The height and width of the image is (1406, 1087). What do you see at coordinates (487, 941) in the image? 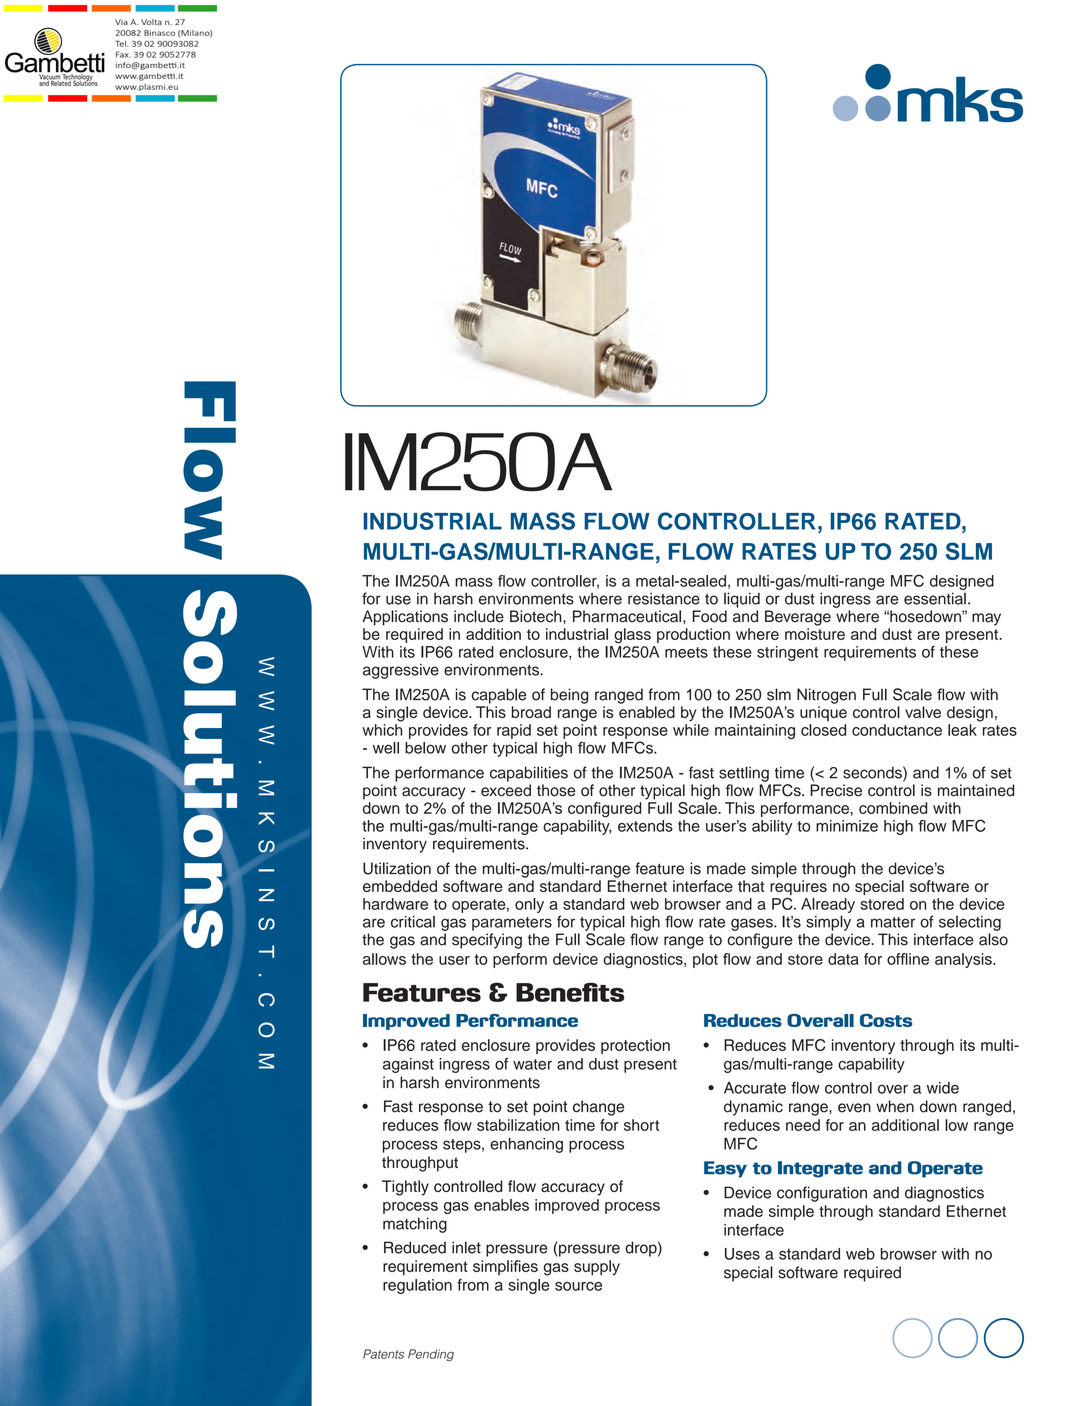
I see `specifying` at bounding box center [487, 941].
